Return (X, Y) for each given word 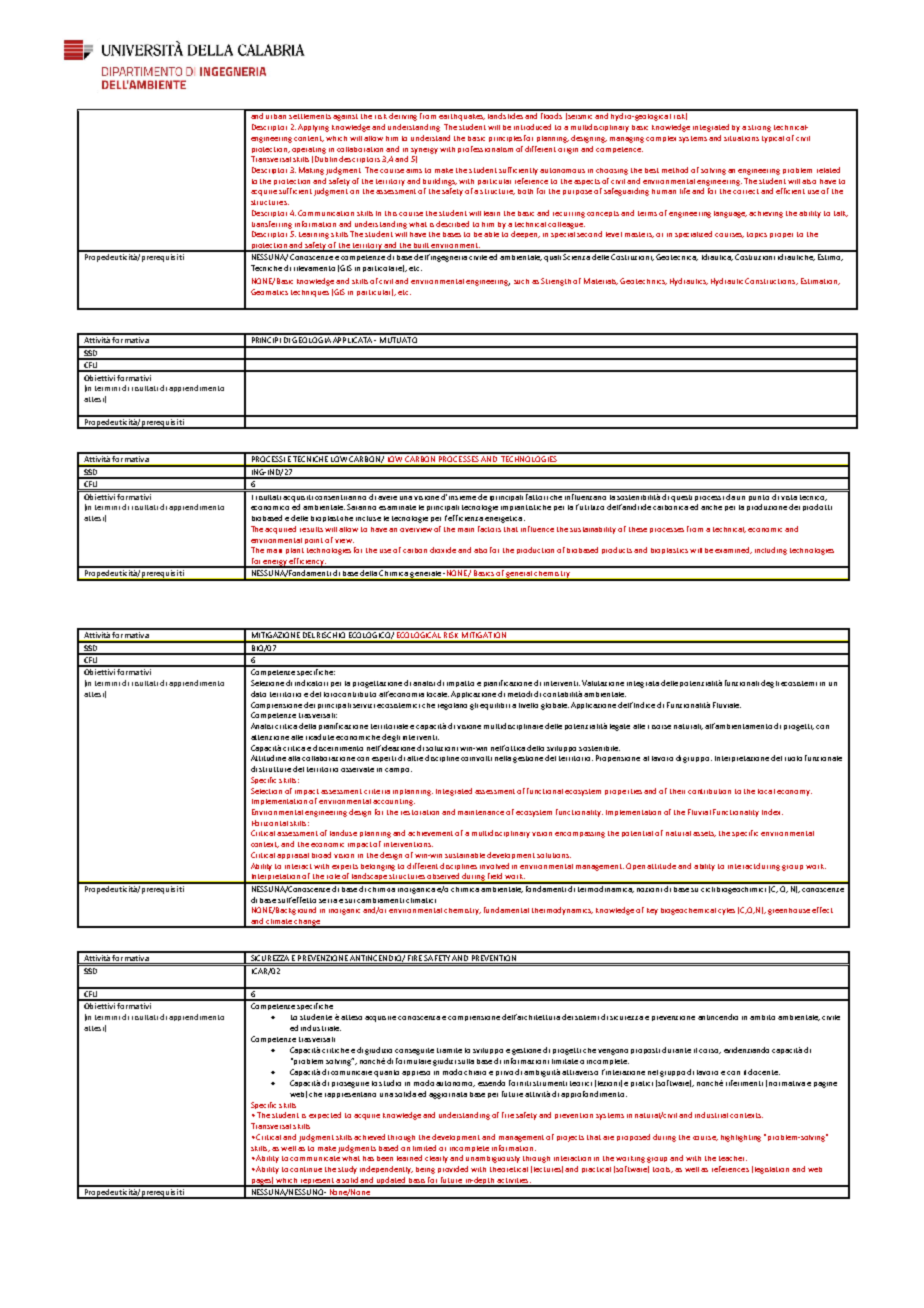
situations (741, 138)
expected (325, 1115)
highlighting (741, 1138)
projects (570, 1138)
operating (309, 150)
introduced (532, 127)
